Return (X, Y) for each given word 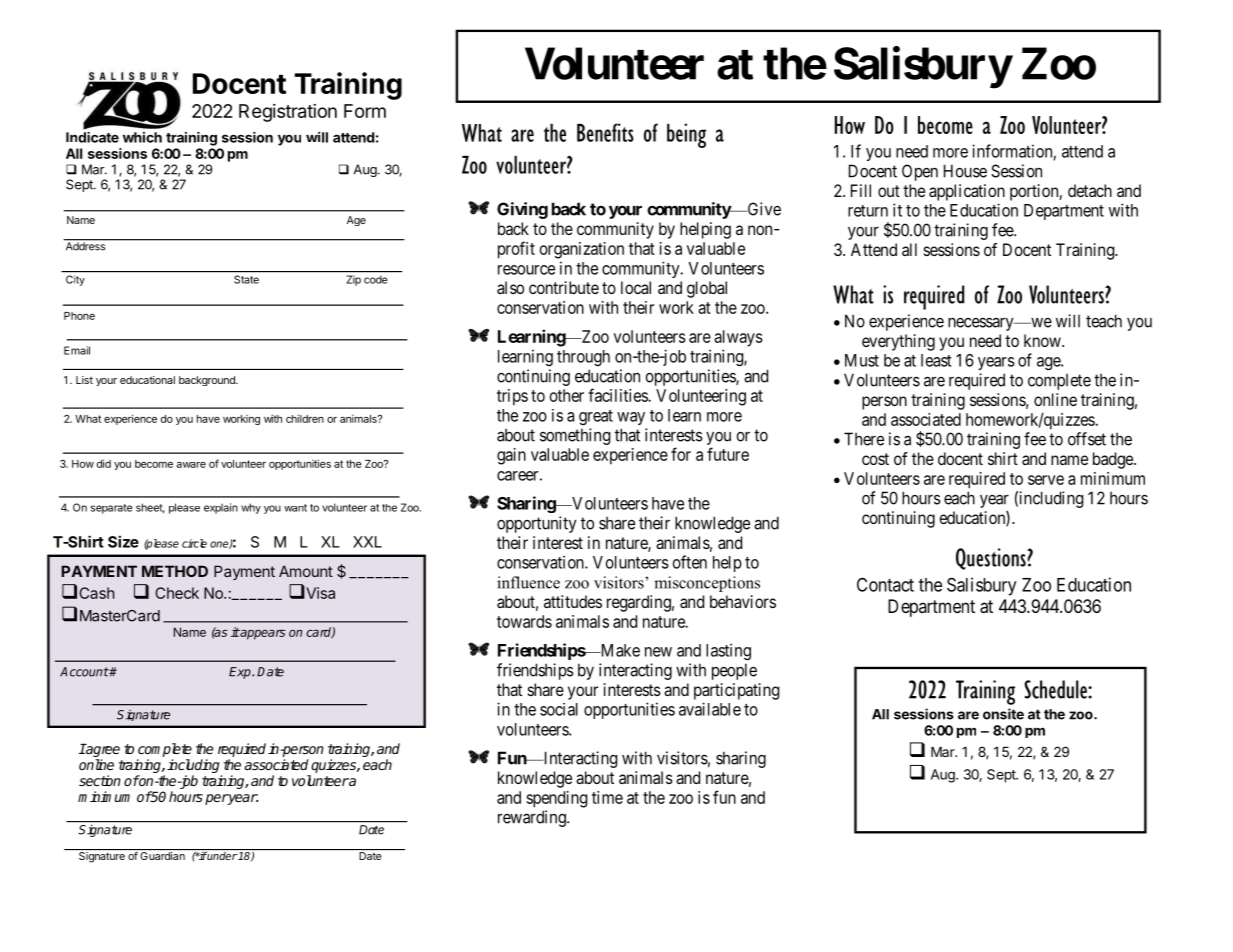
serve (1046, 480)
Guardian (162, 856)
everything (898, 342)
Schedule (1056, 689)
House (965, 171)
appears (262, 634)
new (658, 652)
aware (191, 464)
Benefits (605, 132)
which (142, 137)
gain (511, 456)
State (246, 279)
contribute (564, 287)
